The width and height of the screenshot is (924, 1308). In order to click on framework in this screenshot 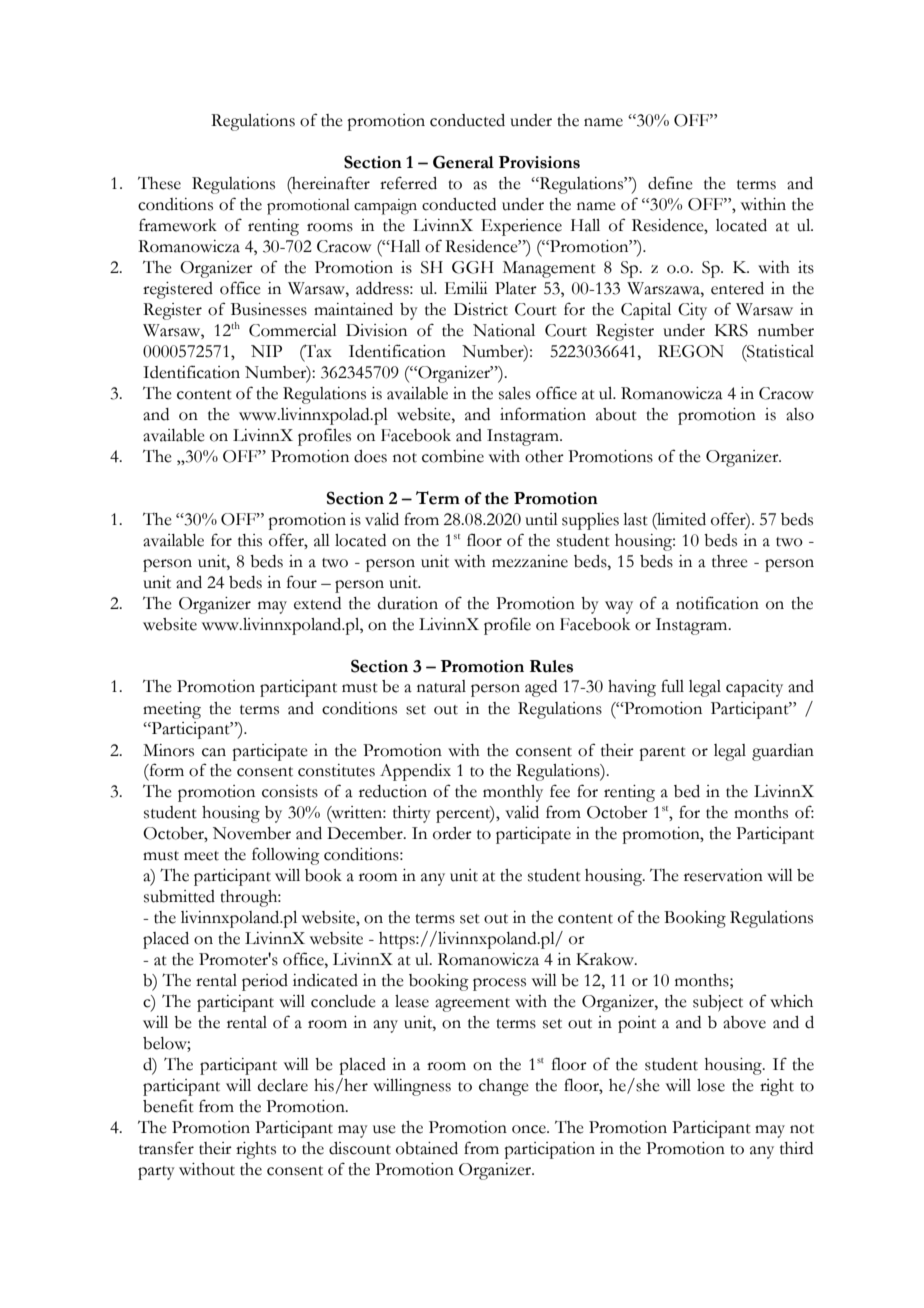, I will do `click(178, 225)`.
